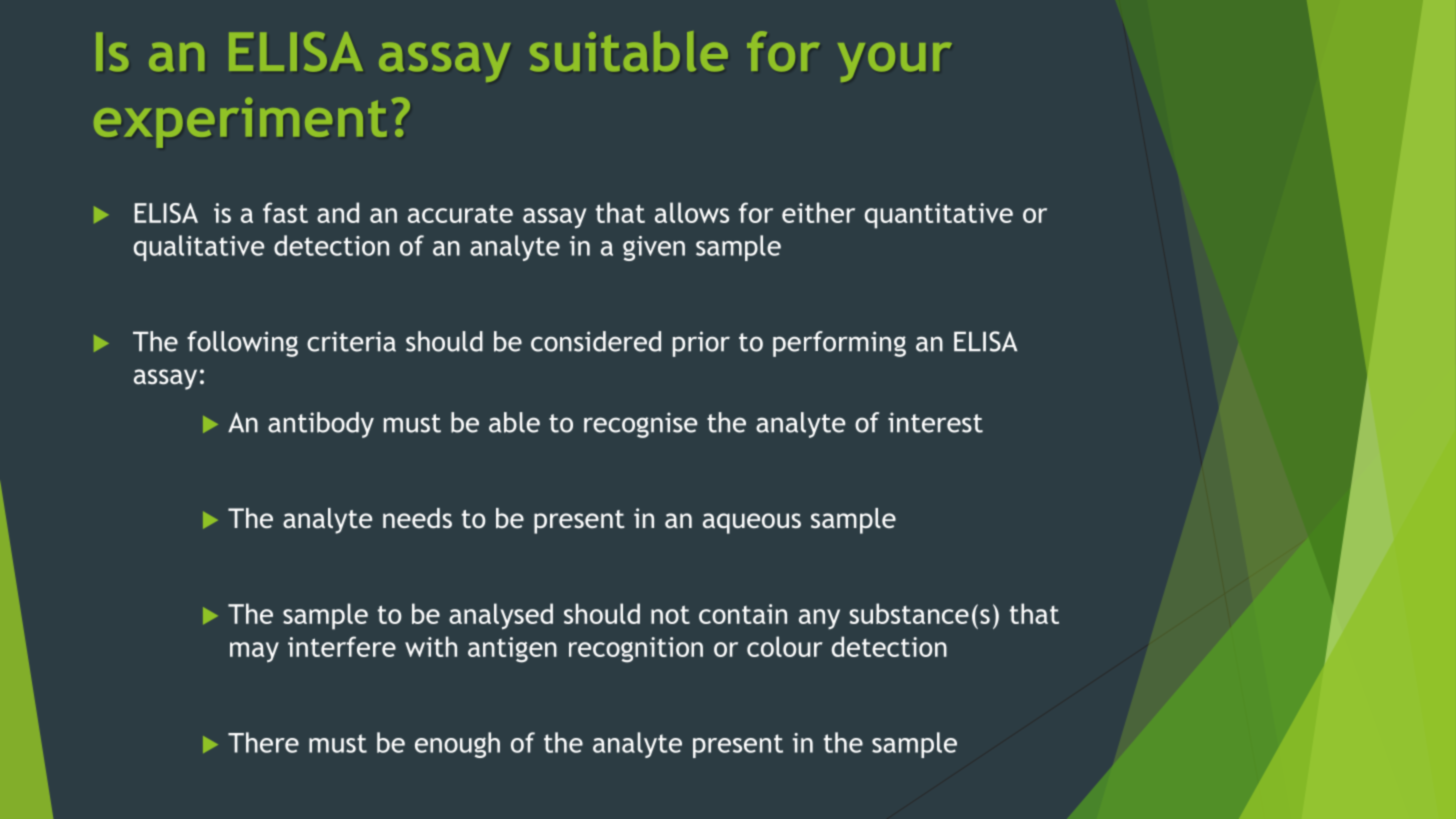 The image size is (1456, 819). I want to click on your, so click(895, 62).
